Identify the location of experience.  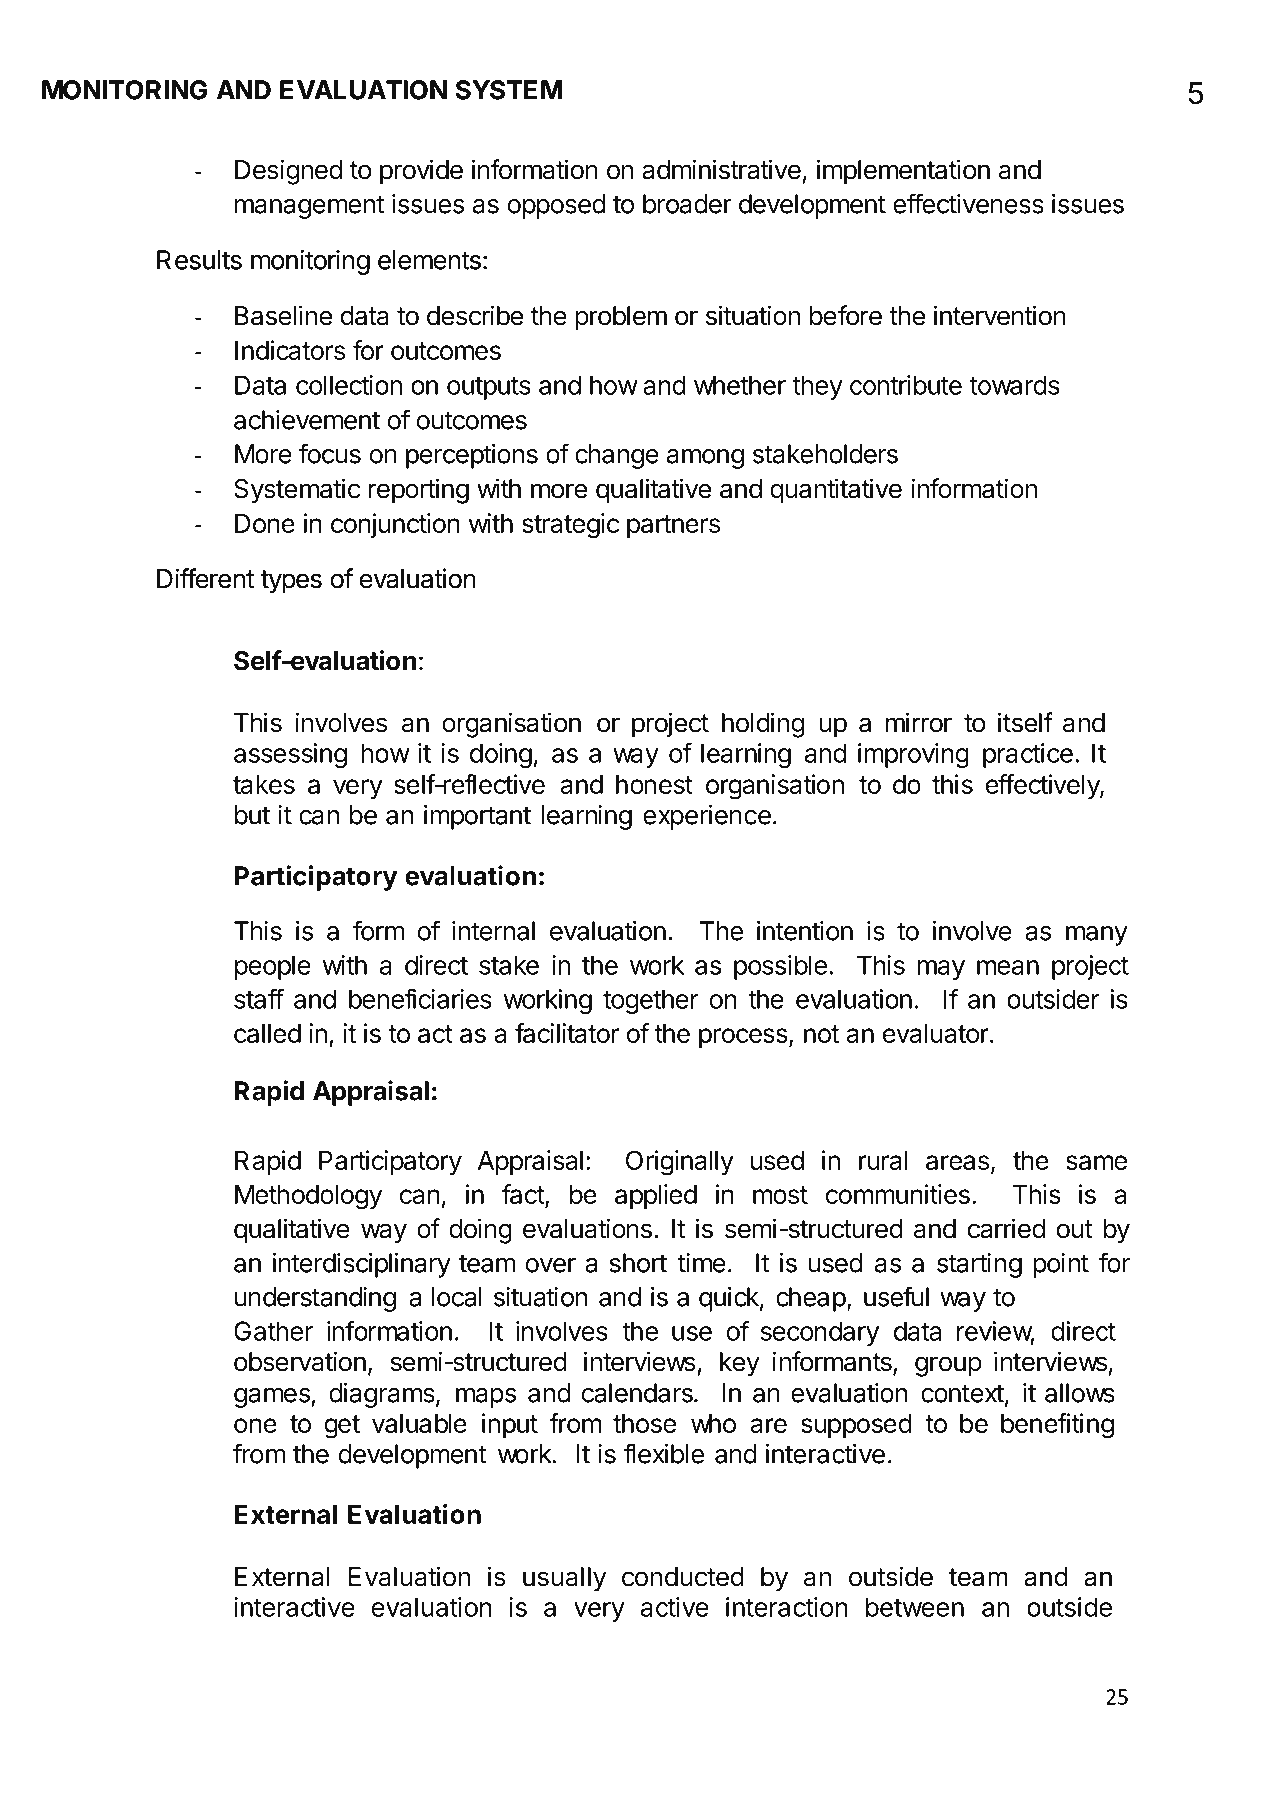
(707, 817).
